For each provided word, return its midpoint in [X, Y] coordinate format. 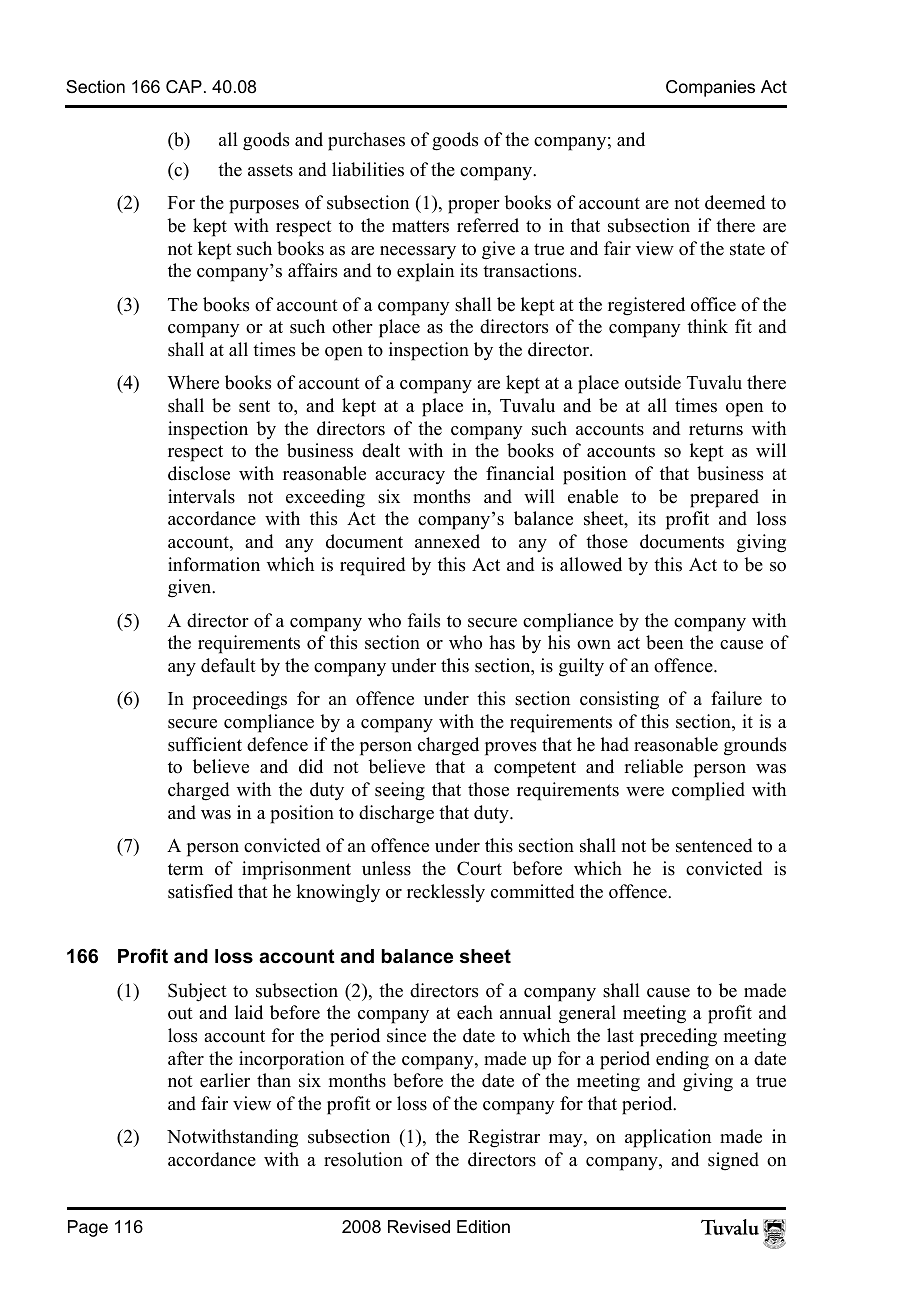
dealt [381, 450]
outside [653, 382]
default [228, 665]
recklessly [446, 893]
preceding [678, 1037]
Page [88, 1228]
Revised [419, 1226]
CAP [184, 87]
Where [193, 382]
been [664, 642]
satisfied [200, 891]
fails [424, 620]
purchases [366, 141]
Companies [710, 88]
